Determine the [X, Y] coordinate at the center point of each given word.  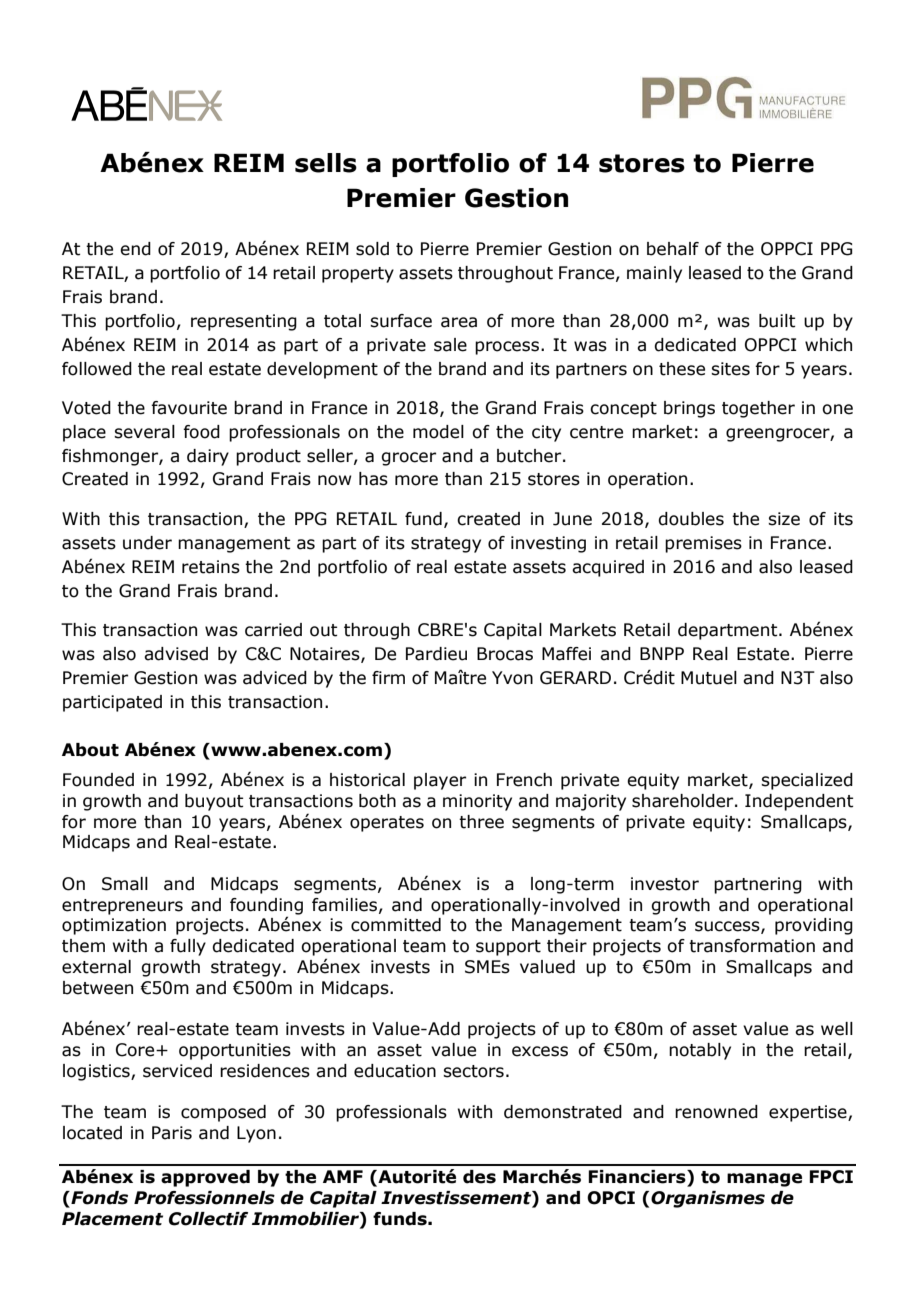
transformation [752, 946]
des [479, 1177]
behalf [673, 249]
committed [396, 925]
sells [326, 163]
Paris [172, 1133]
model [438, 432]
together [758, 409]
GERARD [575, 678]
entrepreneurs [122, 907]
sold [372, 249]
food [201, 432]
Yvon [512, 678]
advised [176, 654]
